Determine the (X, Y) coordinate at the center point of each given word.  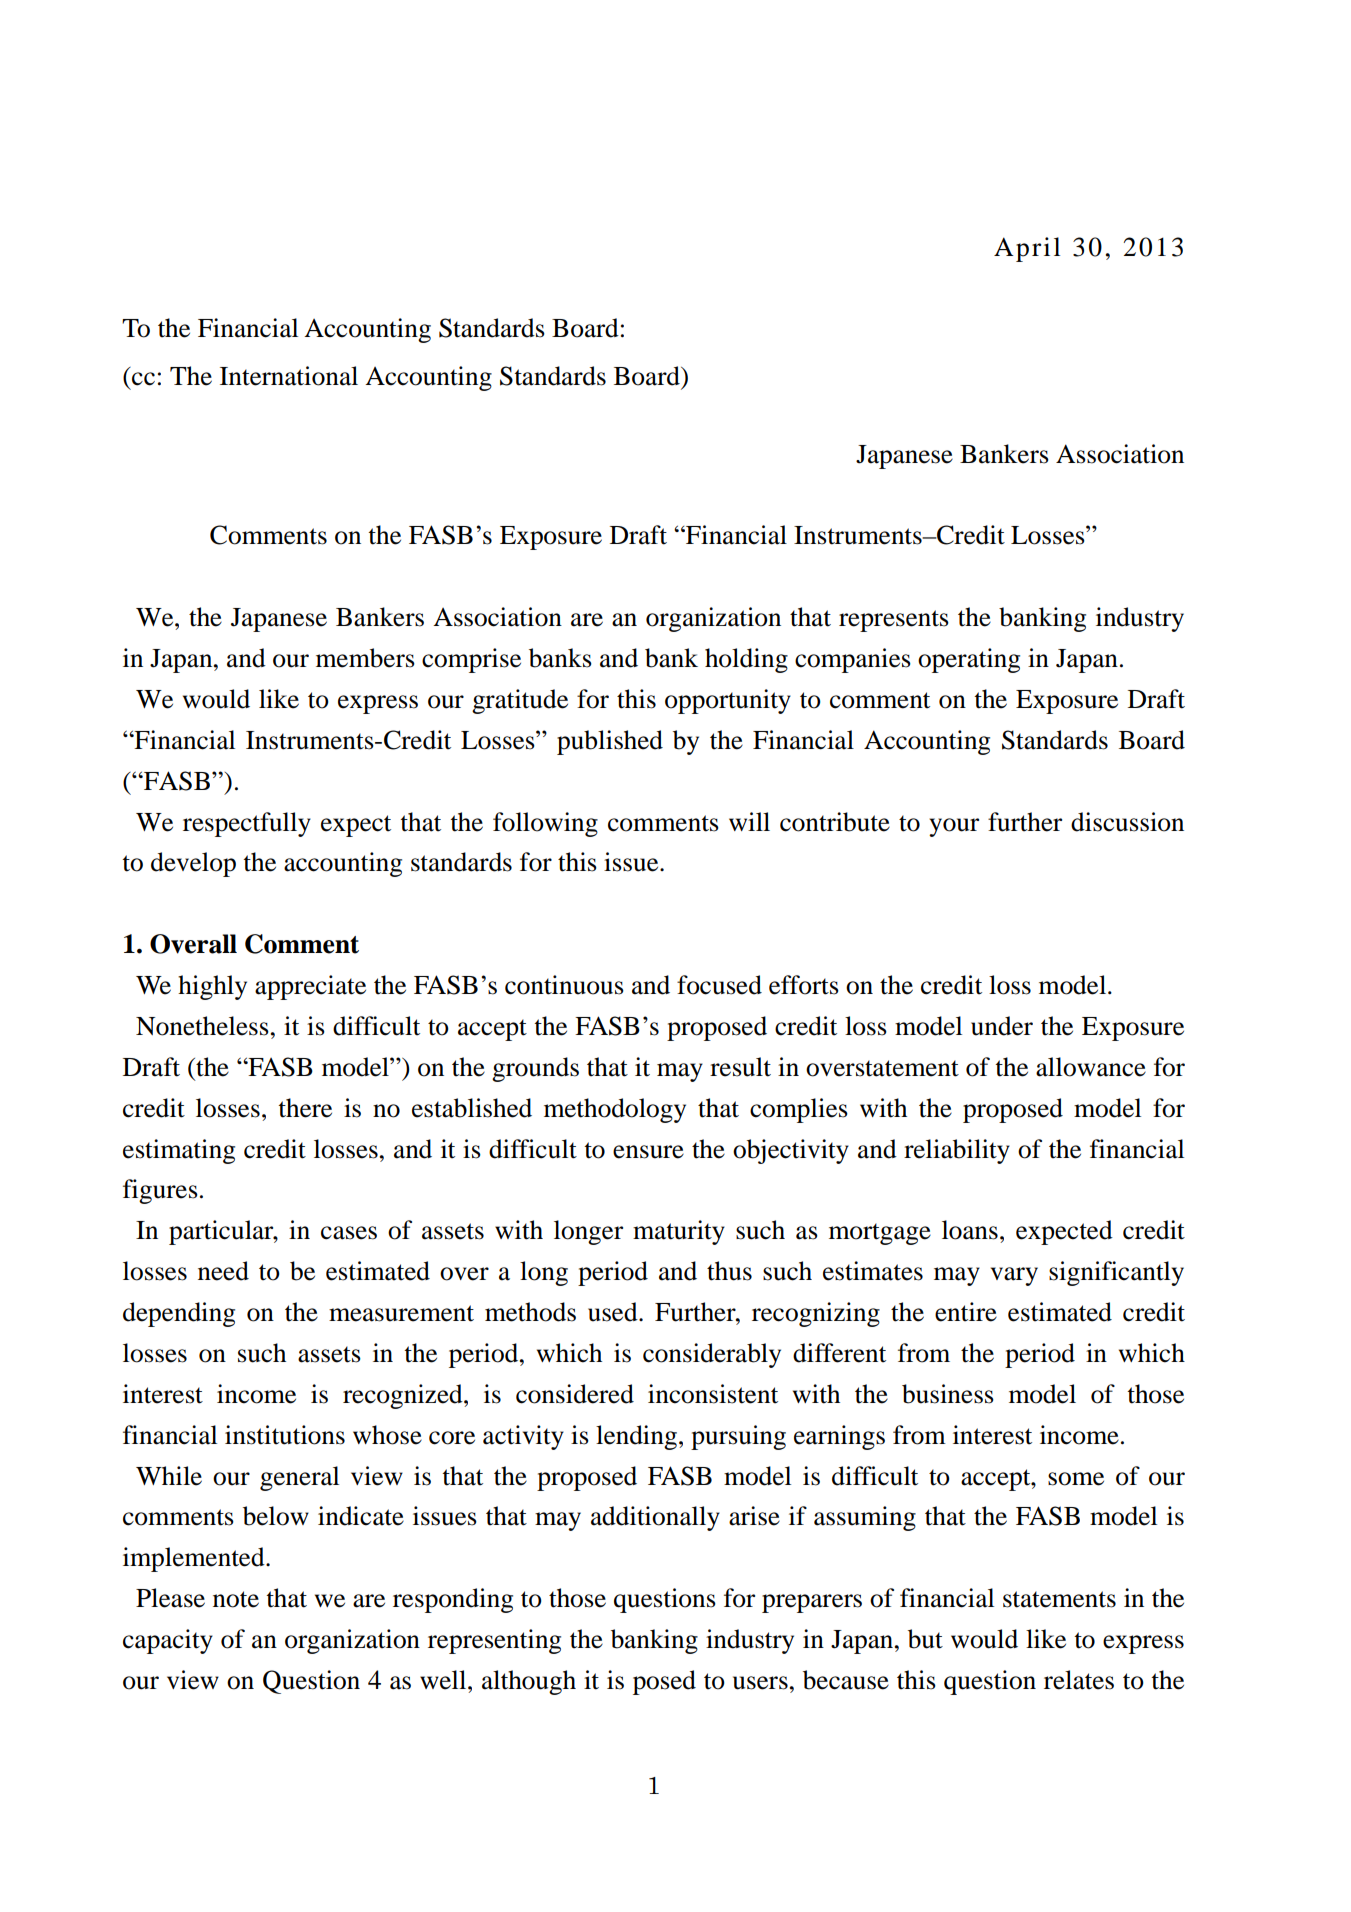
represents (894, 621)
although (529, 1682)
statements (1059, 1599)
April (1027, 249)
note (236, 1599)
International (289, 376)
